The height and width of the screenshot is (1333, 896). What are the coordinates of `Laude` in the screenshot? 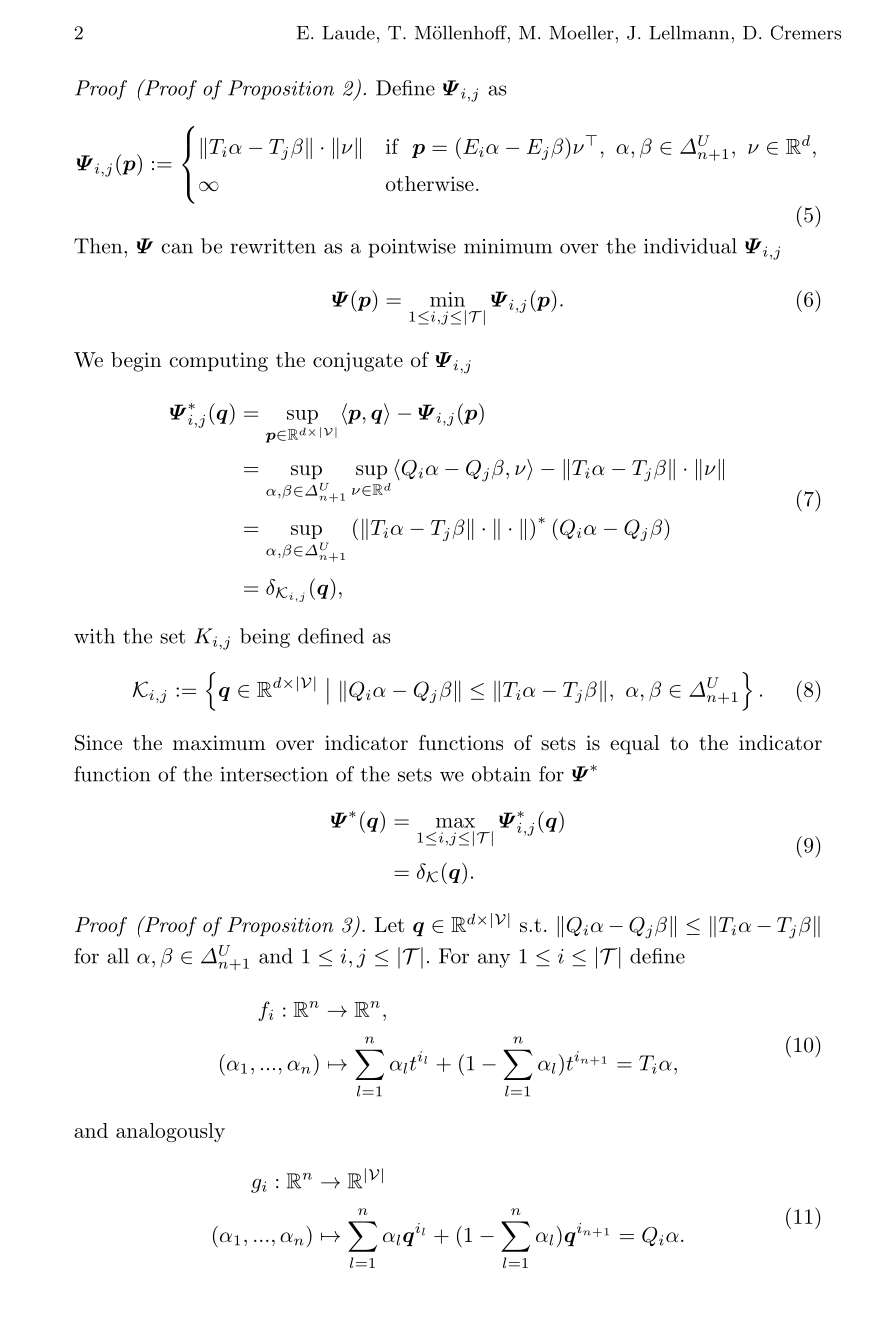 It's located at (348, 33).
